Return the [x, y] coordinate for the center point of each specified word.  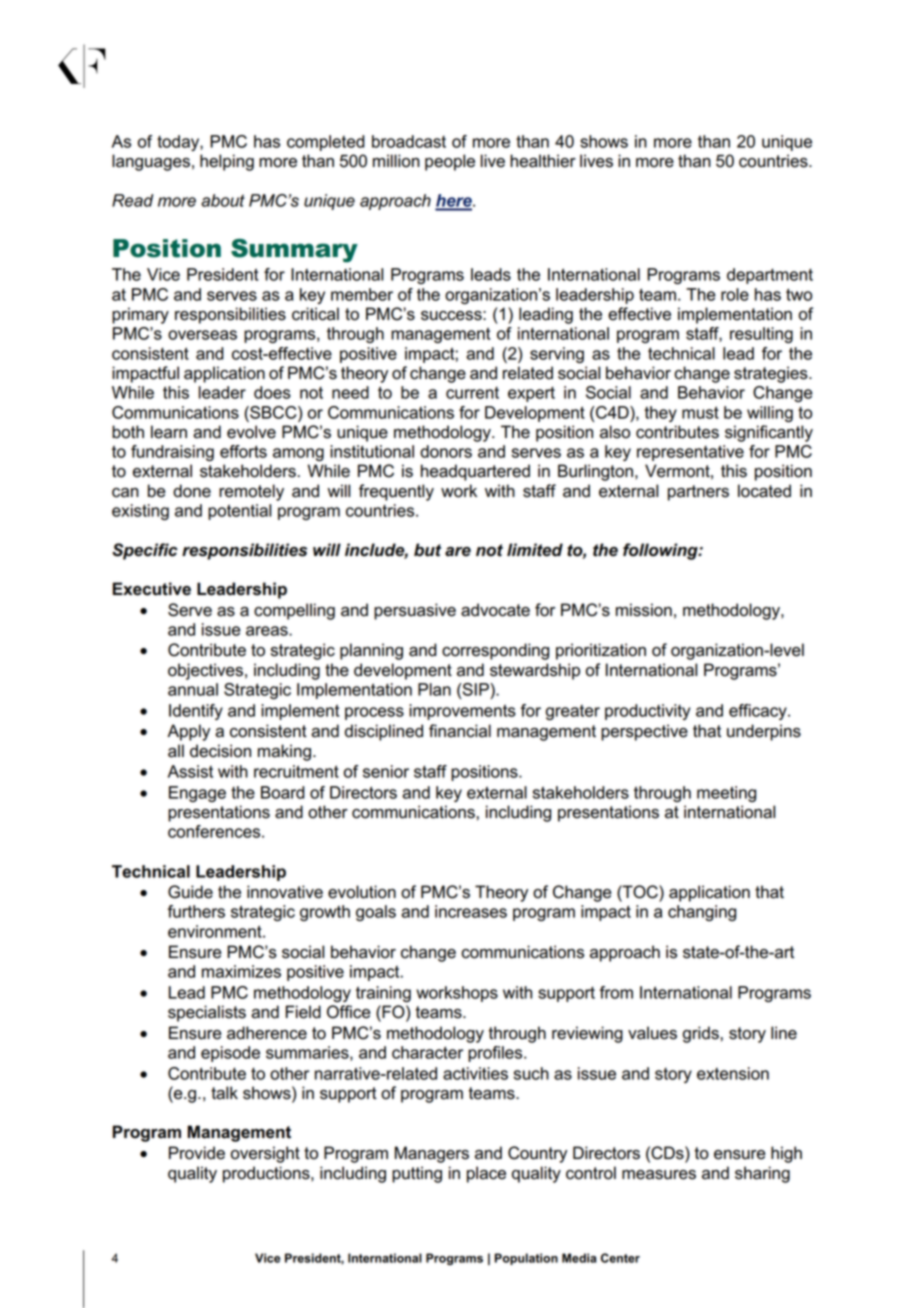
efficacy [759, 712]
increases [471, 911]
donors [446, 451]
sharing [762, 1174]
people [450, 162]
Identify [196, 712]
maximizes [241, 971]
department [770, 276]
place [486, 1174]
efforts [243, 451]
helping [227, 162]
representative [690, 453]
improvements [462, 712]
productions [267, 1174]
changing [702, 913]
